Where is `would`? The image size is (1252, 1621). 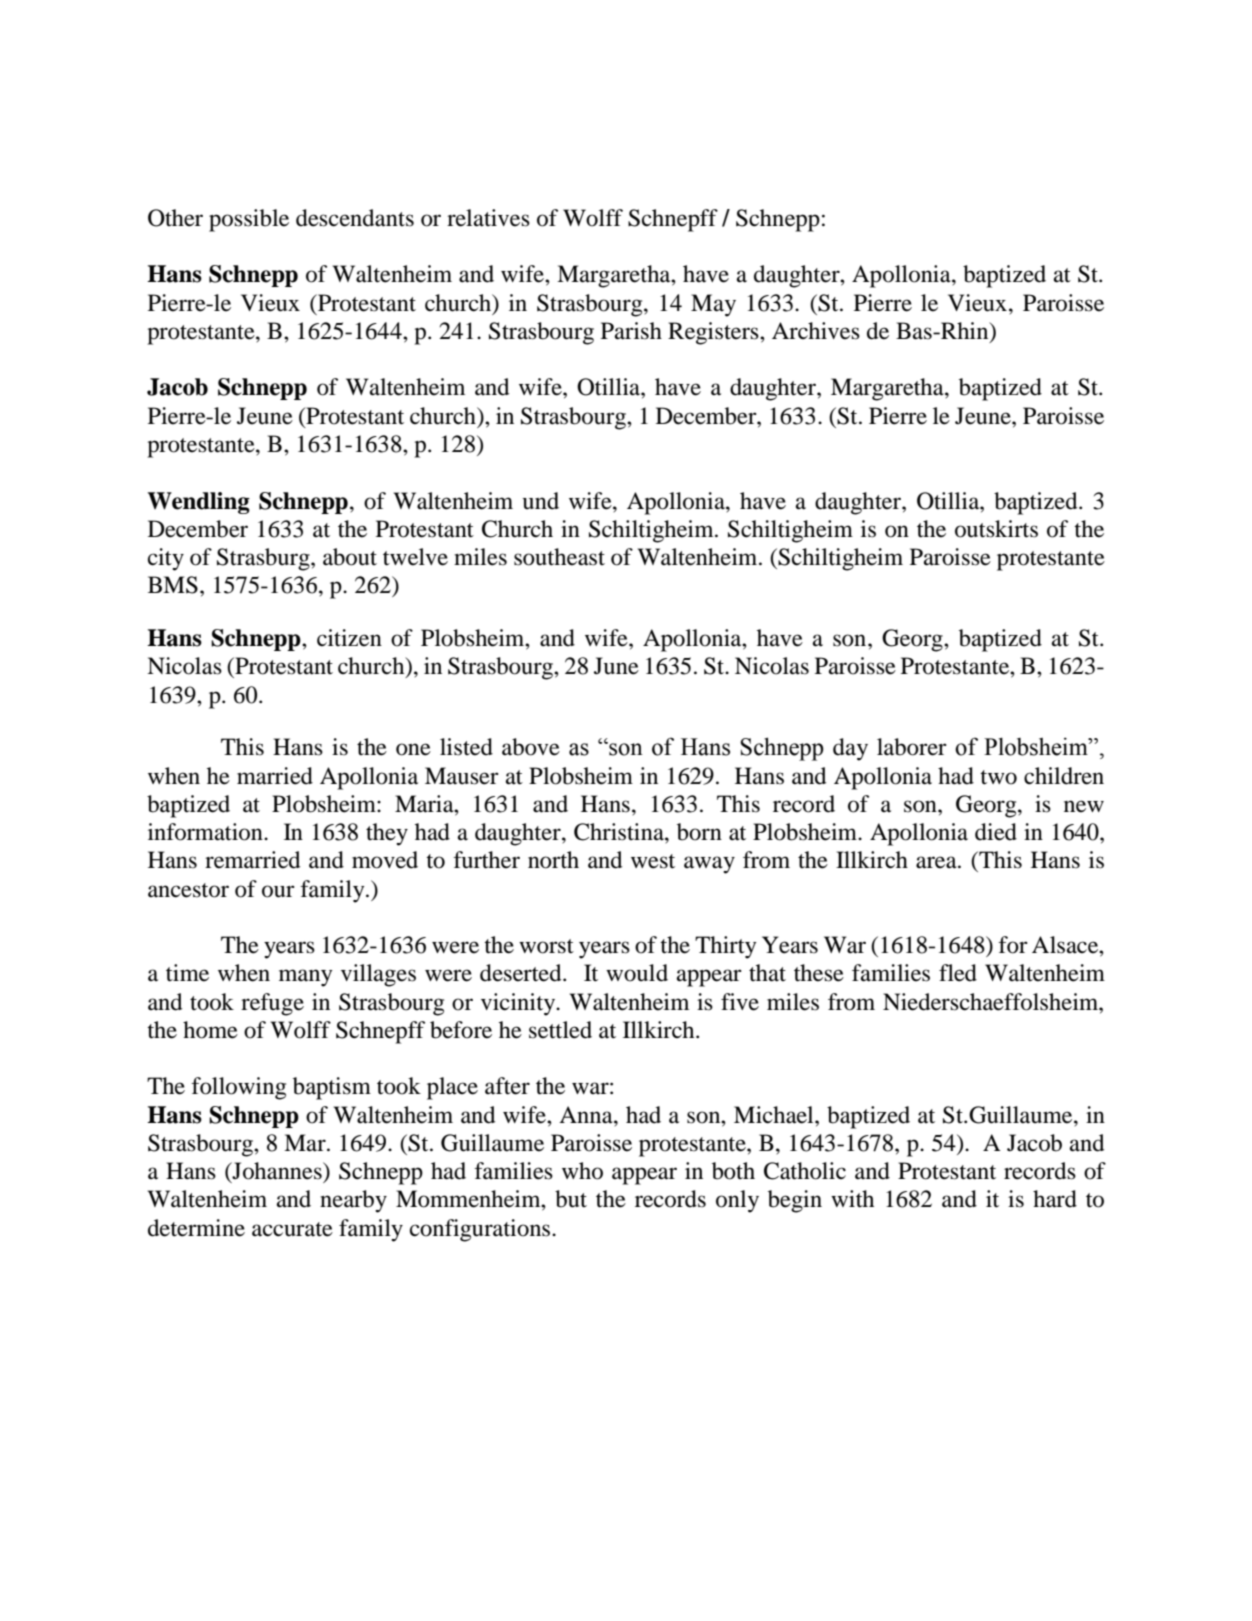 would is located at coordinates (637, 973).
